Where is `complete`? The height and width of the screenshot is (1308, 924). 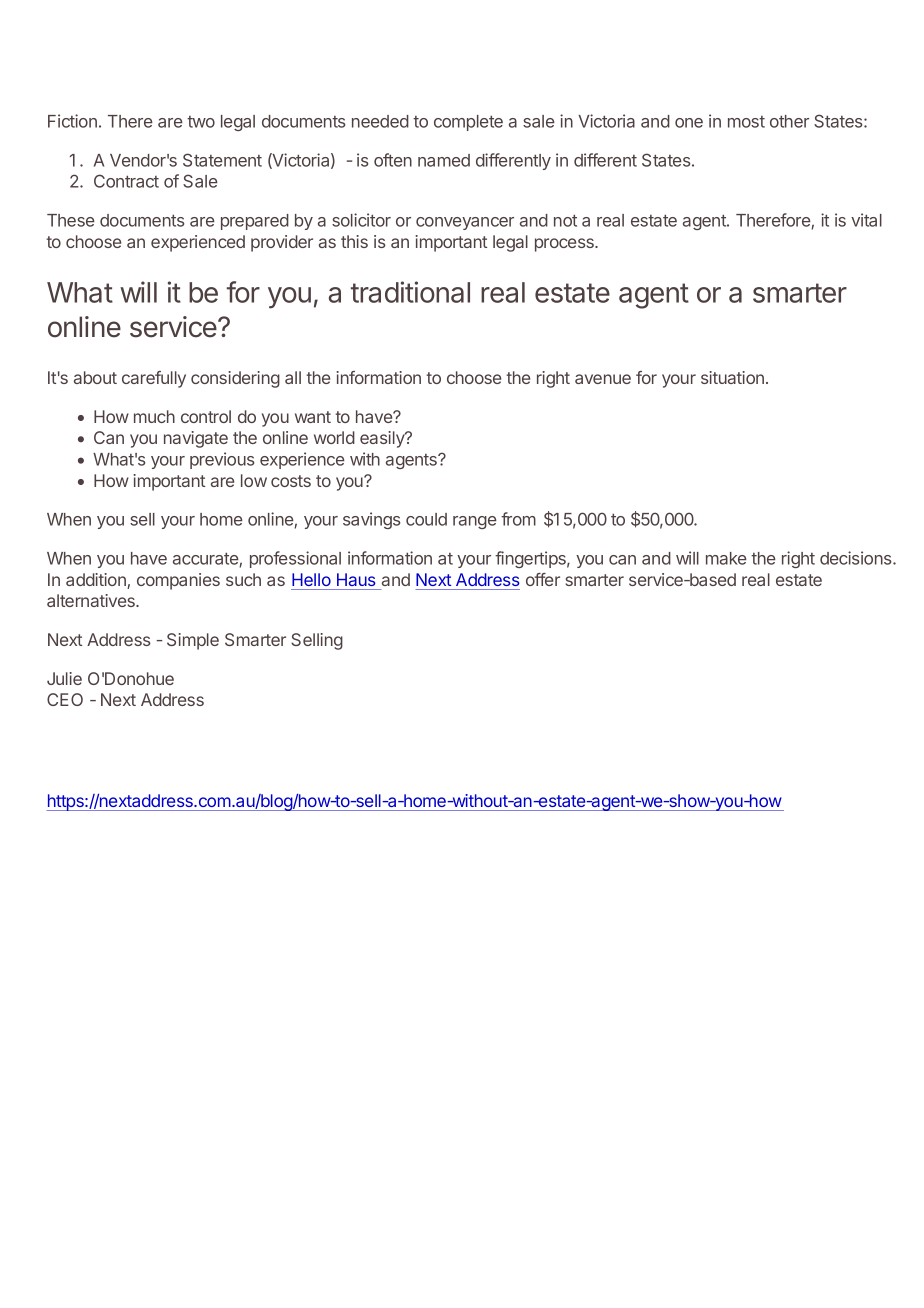 complete is located at coordinates (468, 123).
